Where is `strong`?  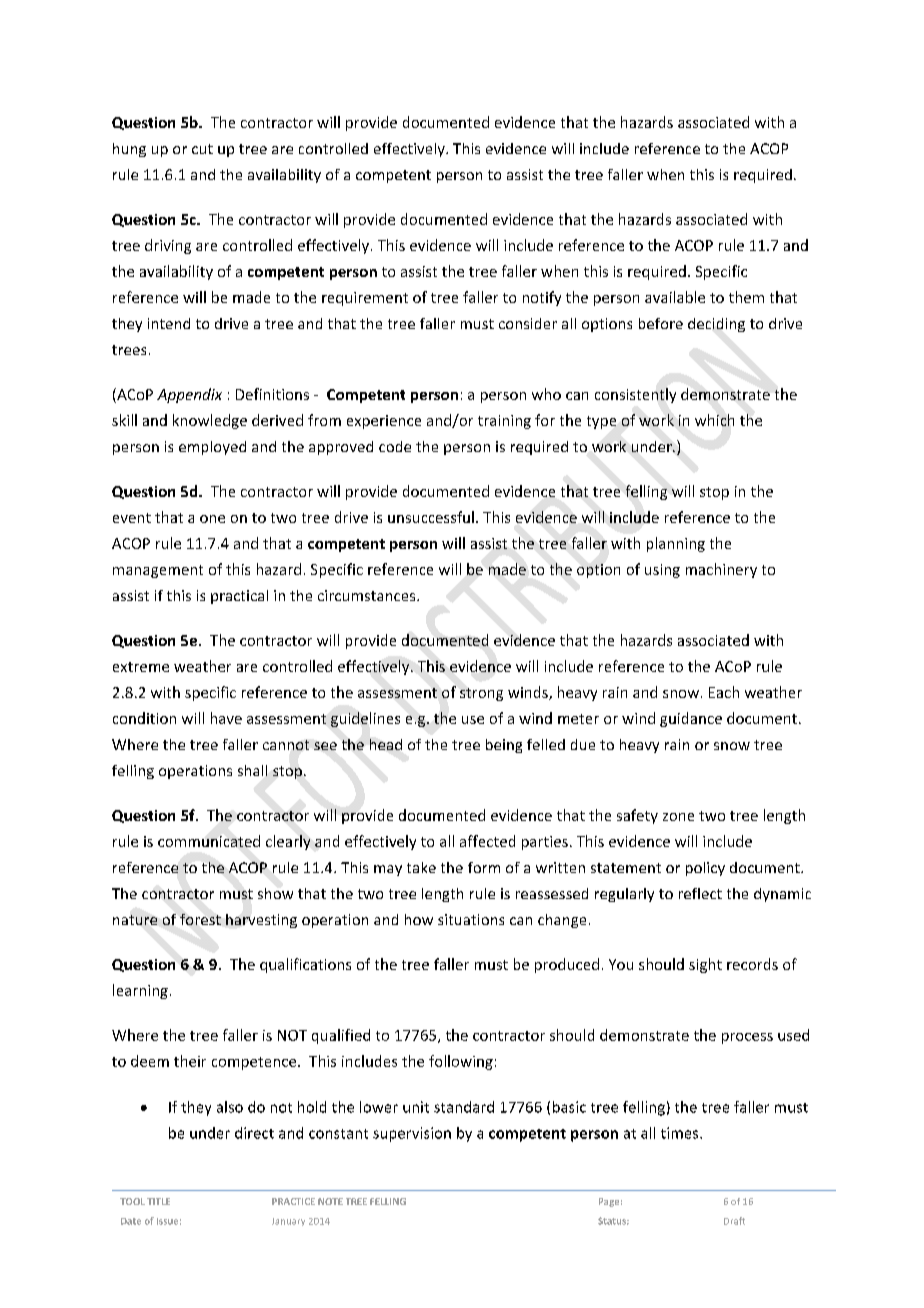
strong is located at coordinates (481, 694).
